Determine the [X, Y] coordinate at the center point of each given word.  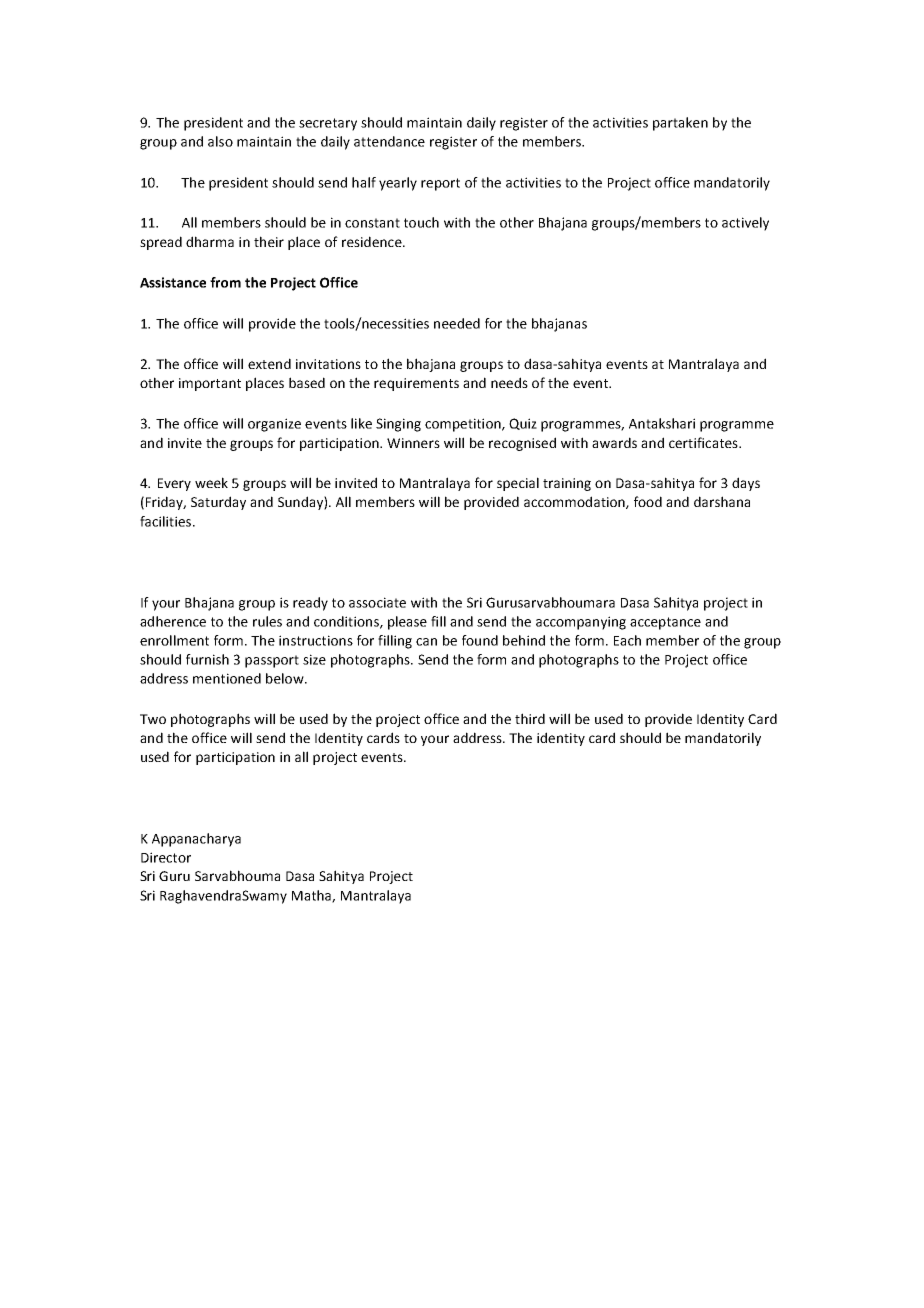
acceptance [665, 623]
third [530, 718]
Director [166, 857]
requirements [416, 384]
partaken [680, 124]
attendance [389, 141]
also [220, 141]
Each [627, 640]
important [210, 384]
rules [267, 621]
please [407, 623]
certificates [704, 442]
